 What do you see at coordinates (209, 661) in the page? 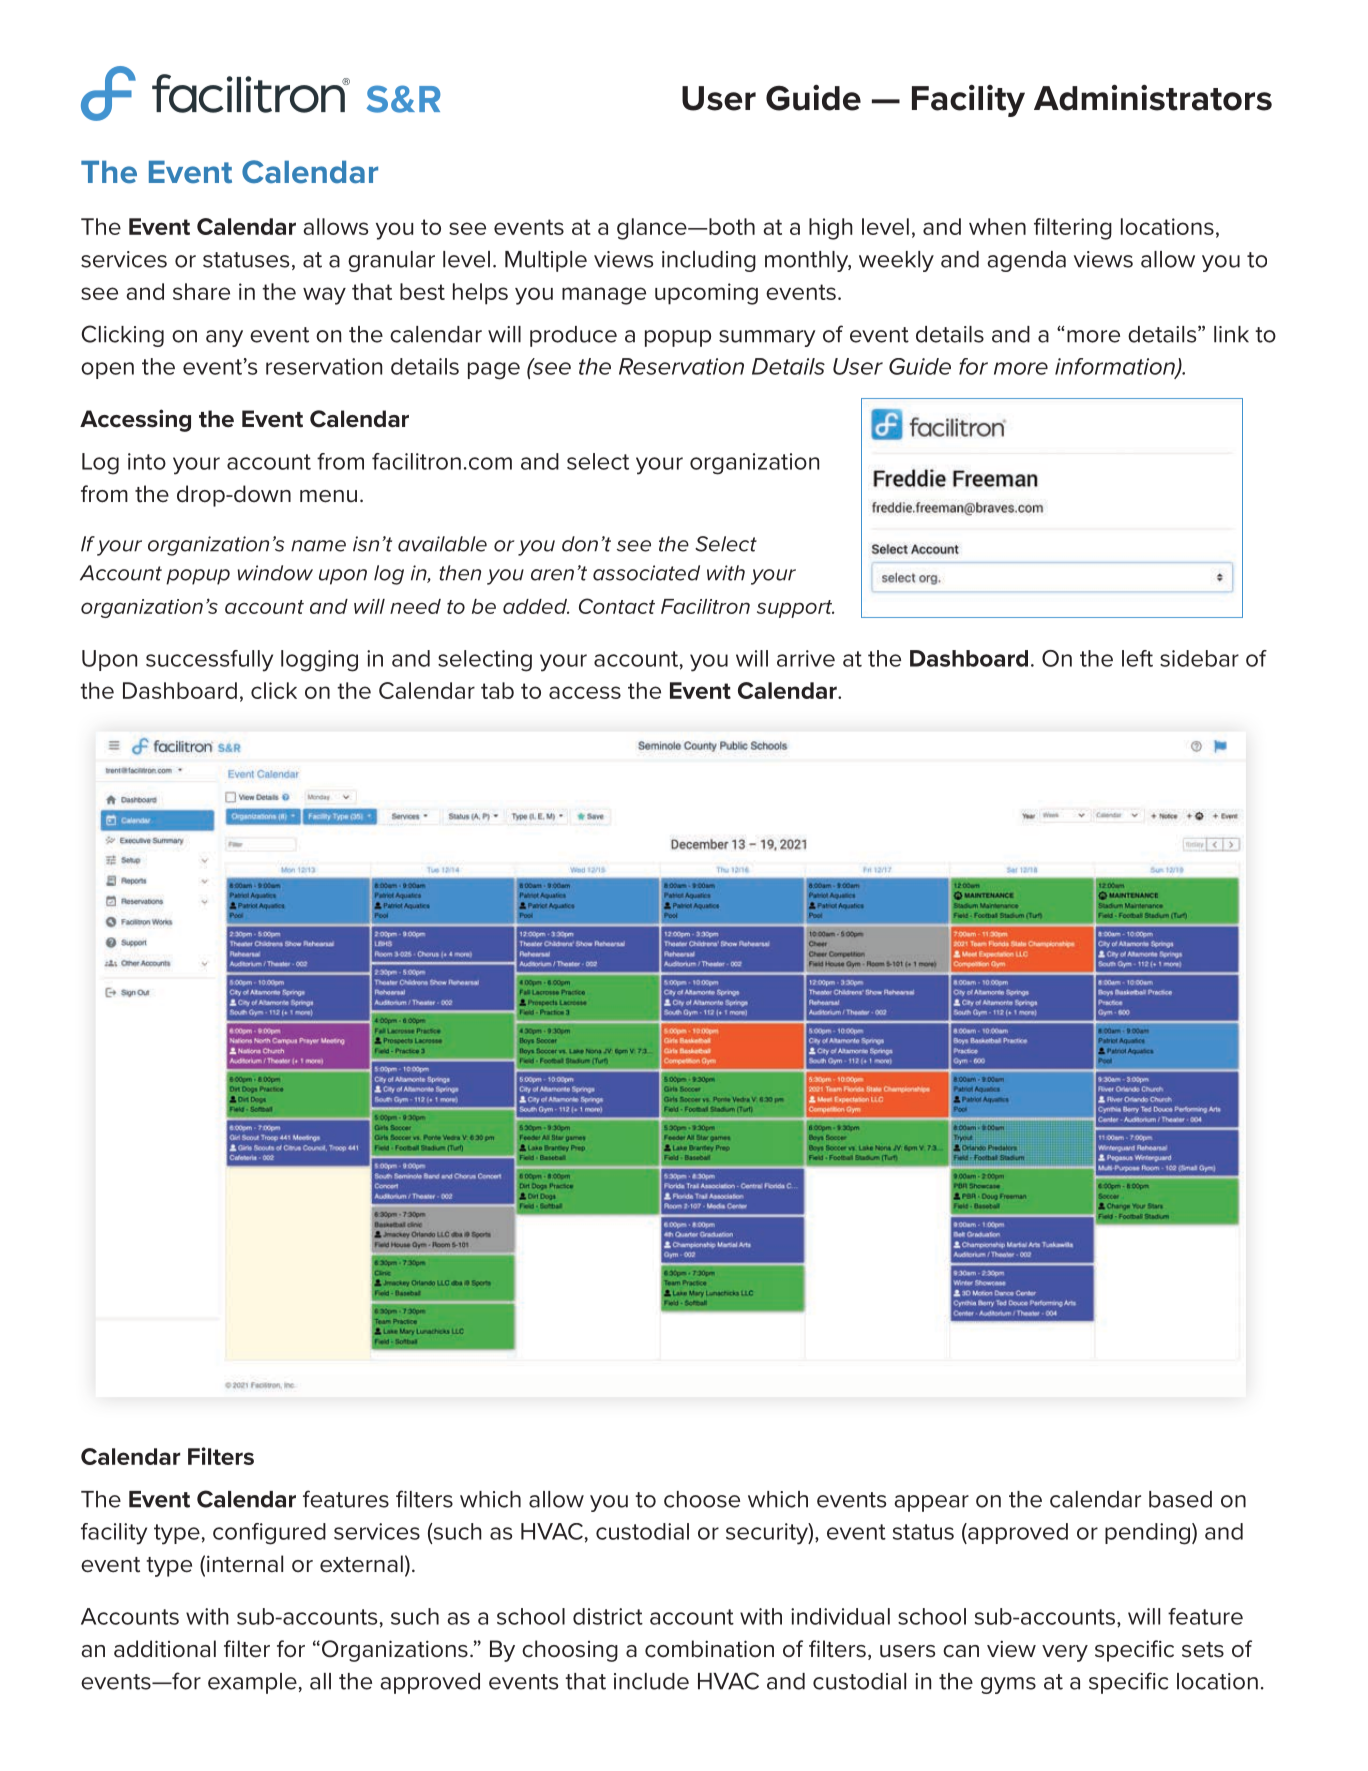
I see `successfully` at bounding box center [209, 661].
